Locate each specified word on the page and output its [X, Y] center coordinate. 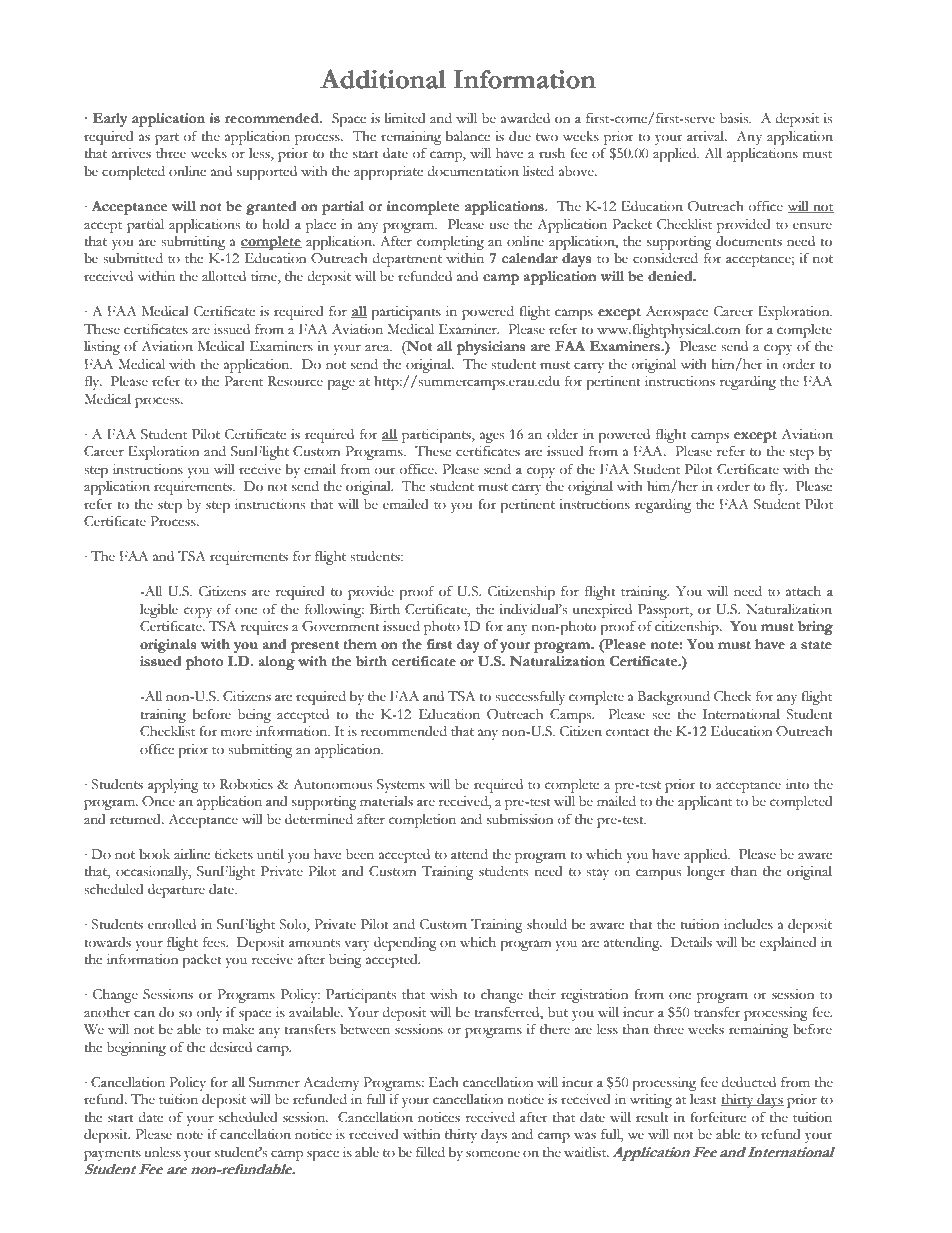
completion [422, 821]
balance [467, 136]
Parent [243, 381]
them [360, 644]
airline [192, 854]
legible [159, 611]
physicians [491, 348]
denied [671, 276]
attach [803, 591]
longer [706, 873]
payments [112, 1155]
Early [109, 120]
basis [735, 118]
